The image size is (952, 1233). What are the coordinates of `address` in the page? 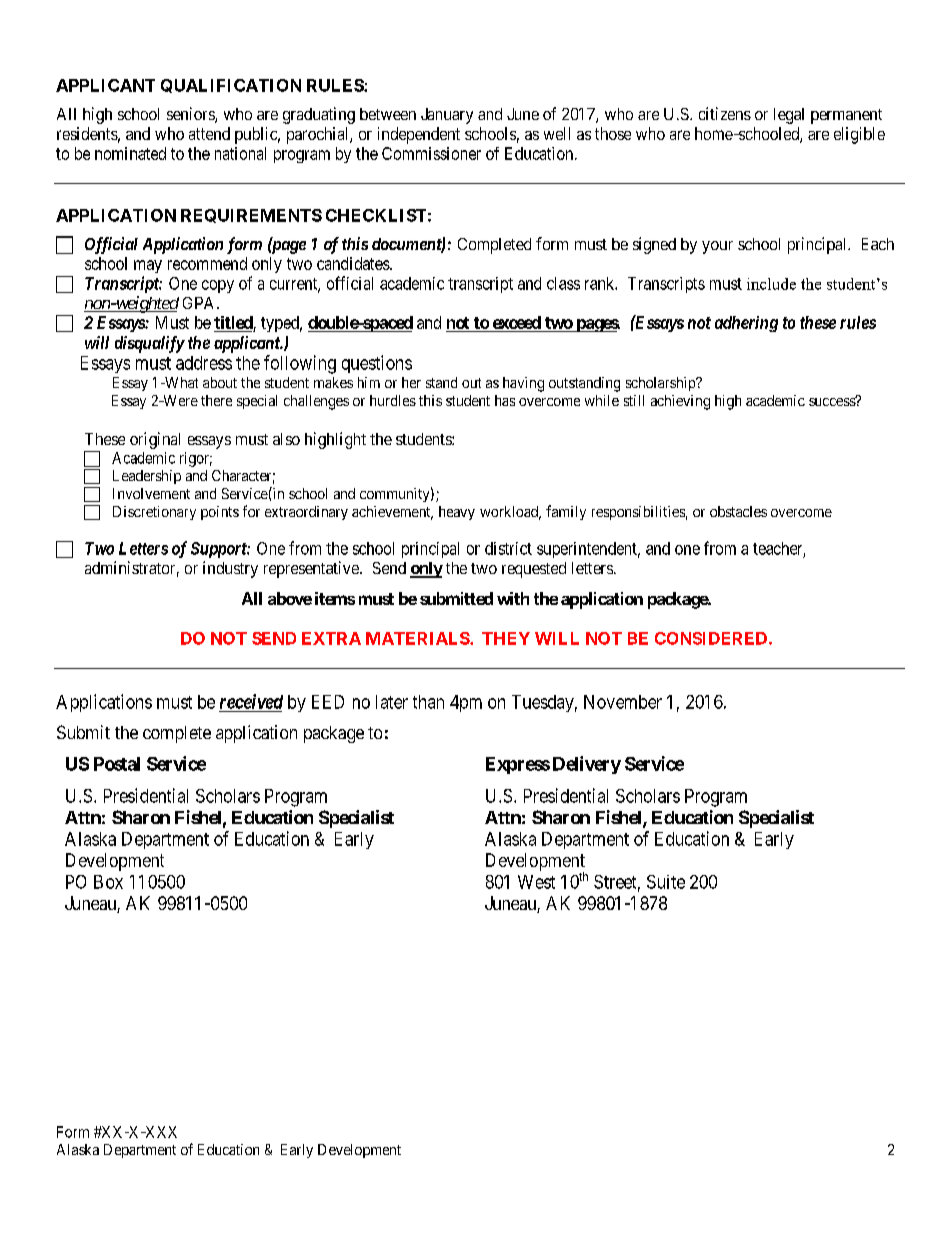 It's located at (204, 363).
